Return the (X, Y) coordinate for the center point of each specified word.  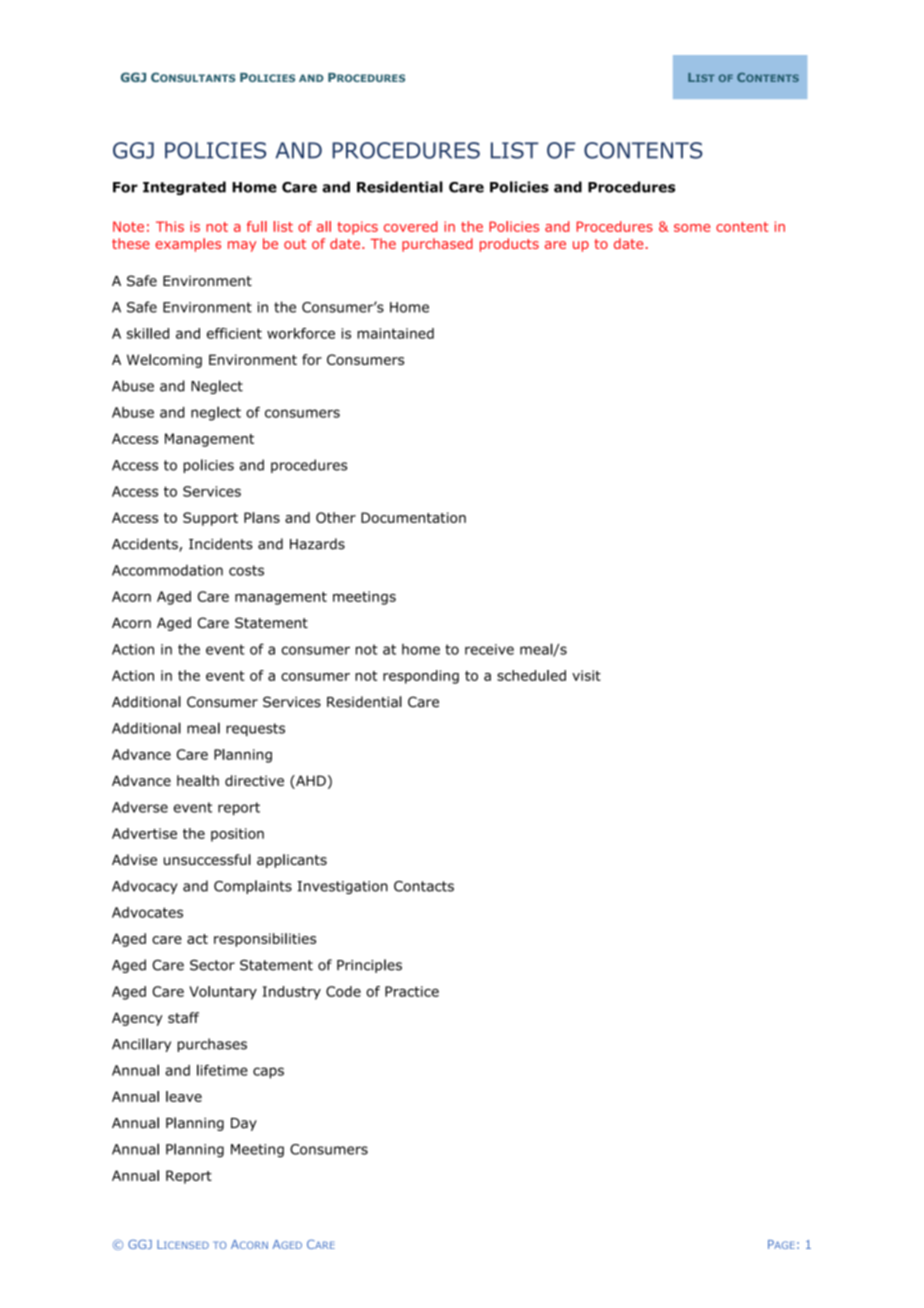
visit (586, 675)
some (692, 228)
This (170, 226)
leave (184, 1096)
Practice (412, 991)
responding (421, 677)
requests (255, 729)
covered (410, 226)
